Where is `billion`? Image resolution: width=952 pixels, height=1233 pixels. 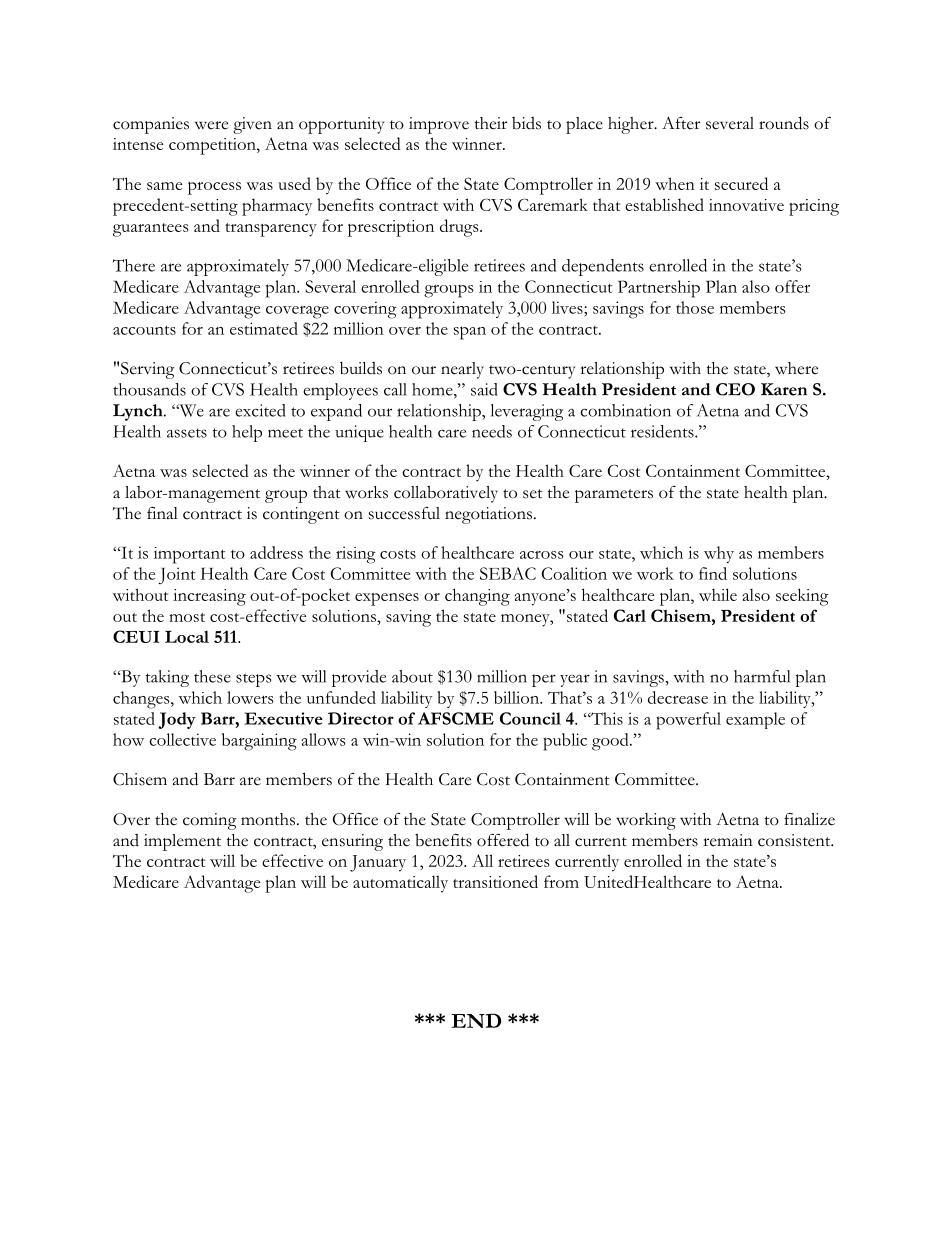 billion is located at coordinates (518, 697).
